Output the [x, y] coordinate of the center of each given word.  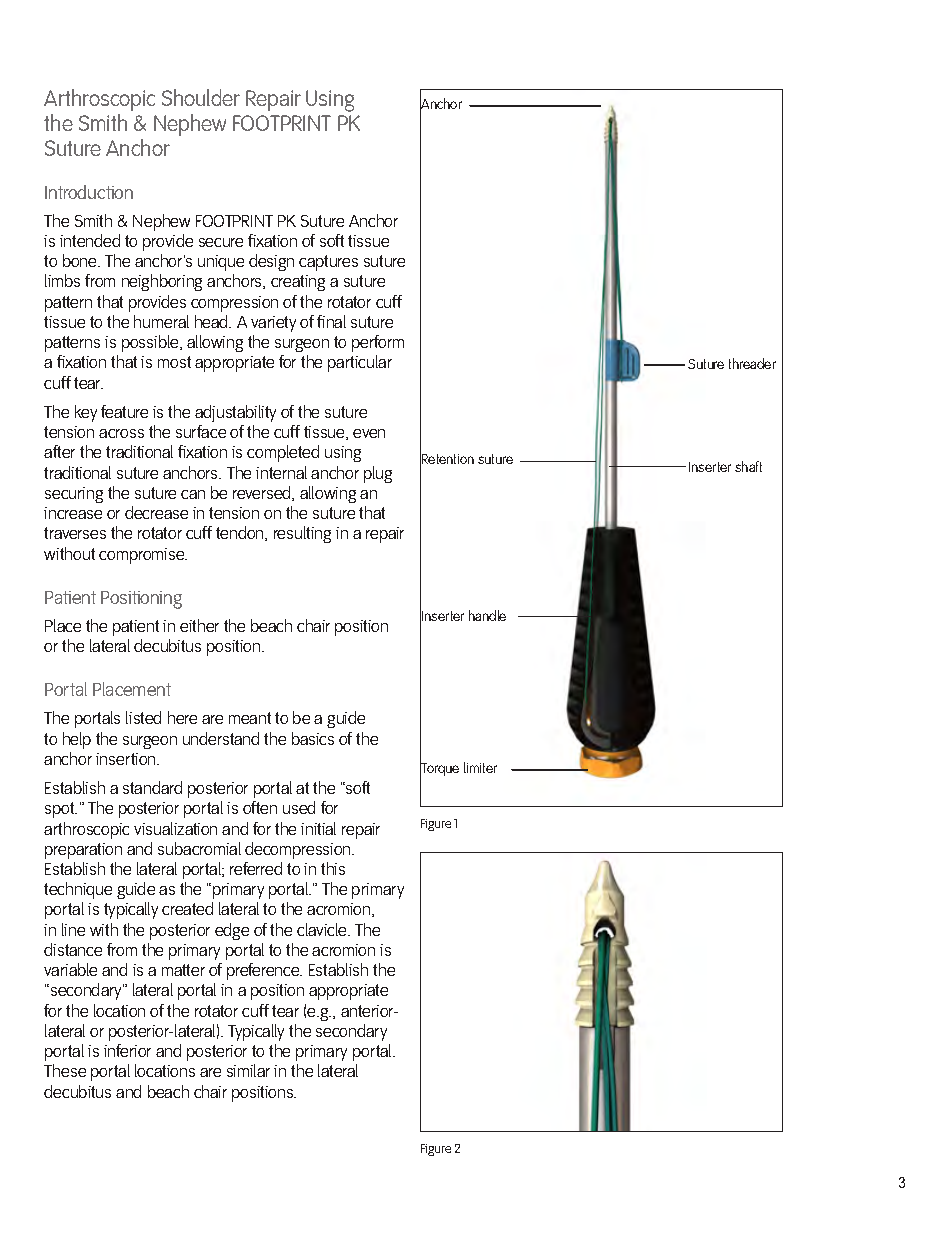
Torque [439, 770]
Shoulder [201, 97]
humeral [161, 321]
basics [313, 738]
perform [378, 343]
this [333, 868]
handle [487, 615]
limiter [480, 767]
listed [143, 717]
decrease [156, 512]
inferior [127, 1050]
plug [378, 474]
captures [328, 263]
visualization [175, 828]
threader [752, 363]
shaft [748, 466]
